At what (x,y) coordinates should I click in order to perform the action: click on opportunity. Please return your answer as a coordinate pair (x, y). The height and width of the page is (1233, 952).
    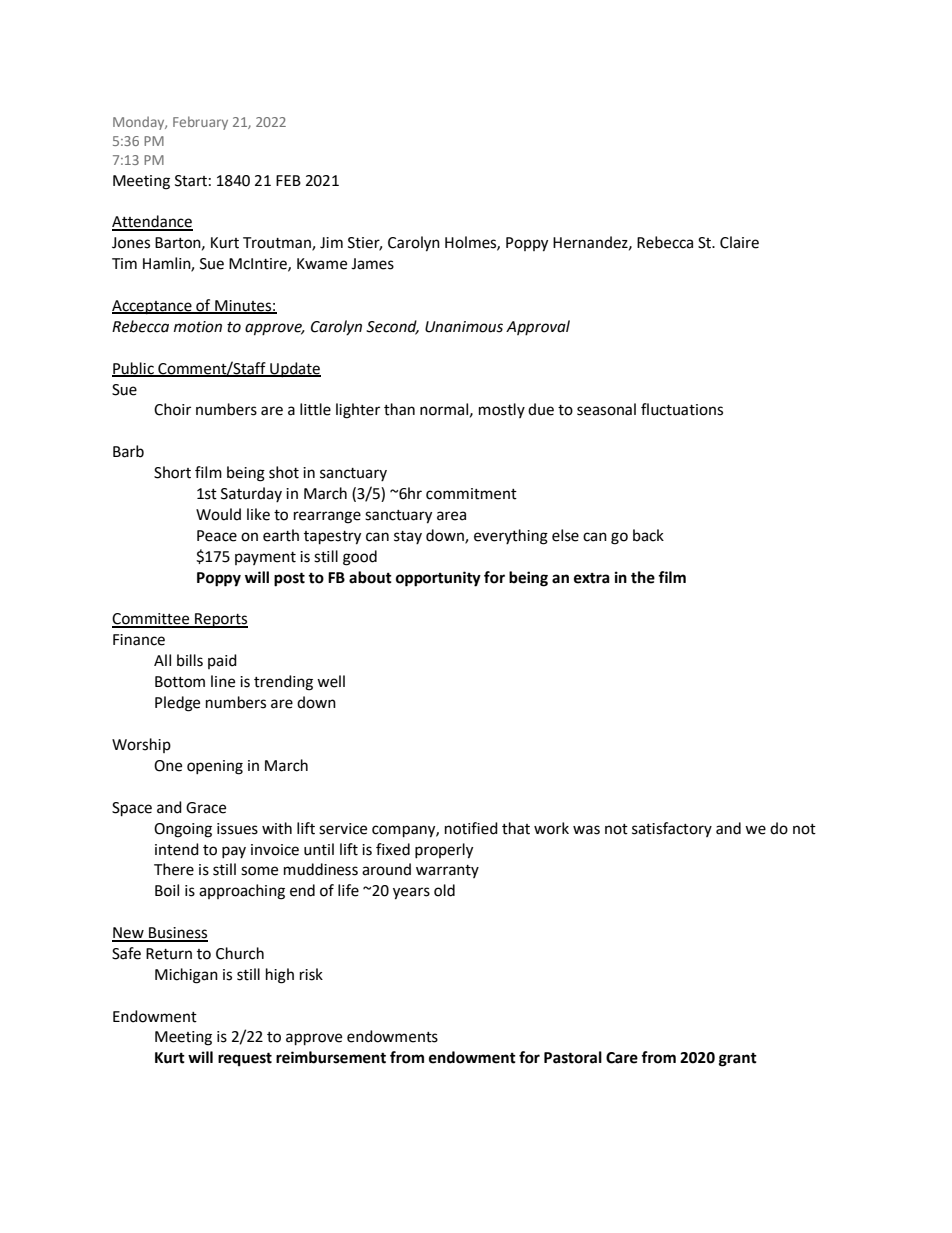
    Looking at the image, I should click on (438, 579).
